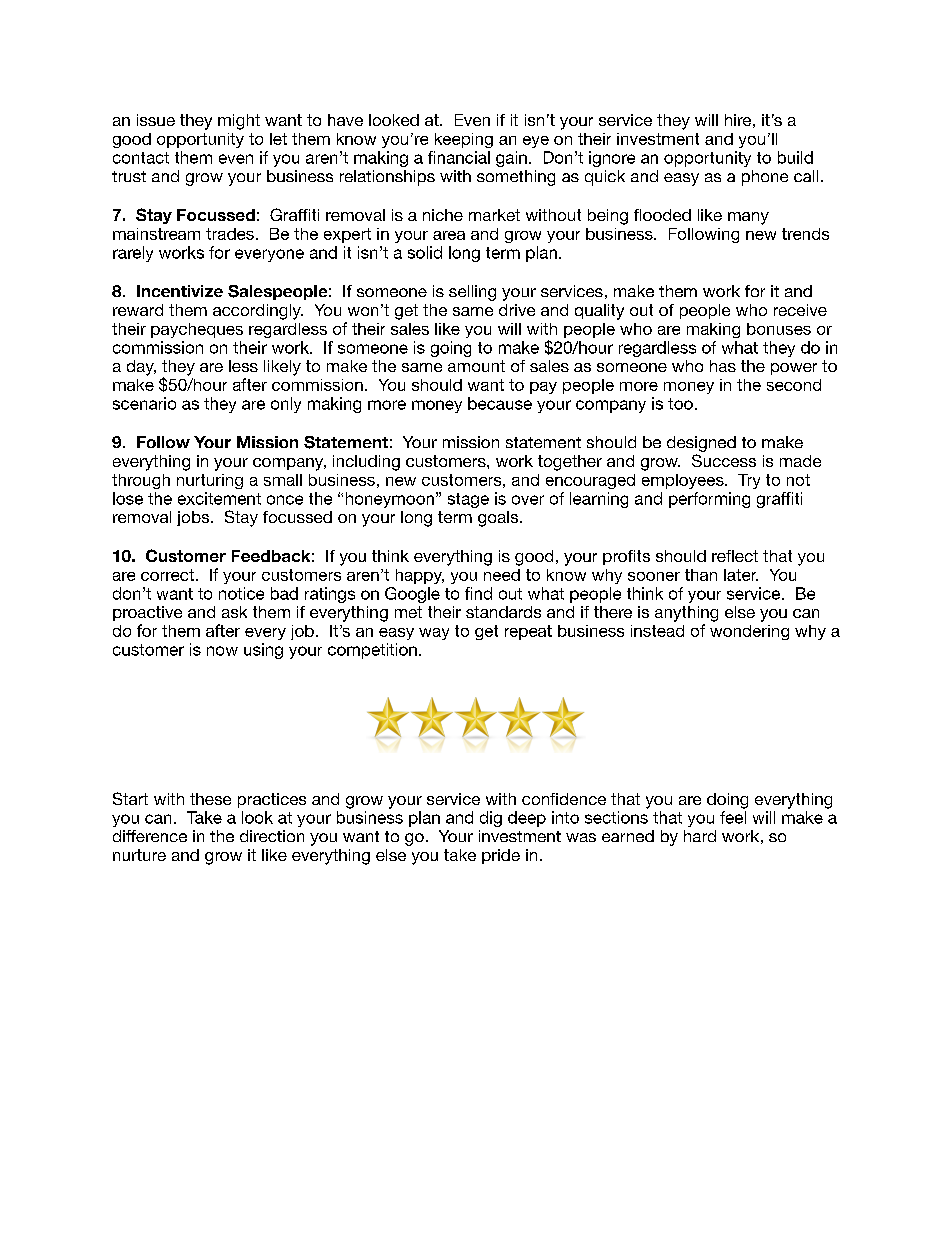 This image has width=952, height=1233. I want to click on stage, so click(468, 500).
